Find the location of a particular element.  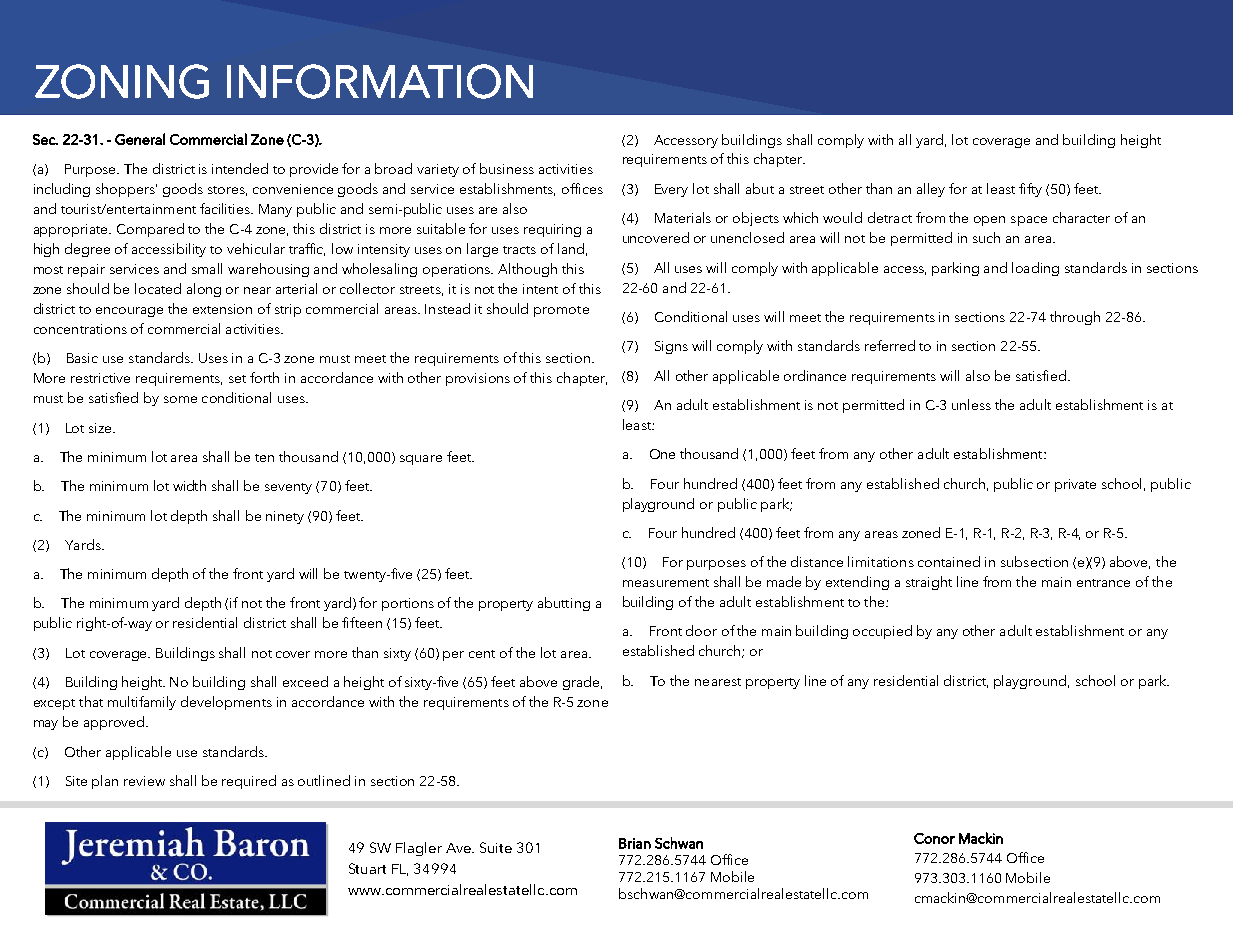

square is located at coordinates (421, 460).
